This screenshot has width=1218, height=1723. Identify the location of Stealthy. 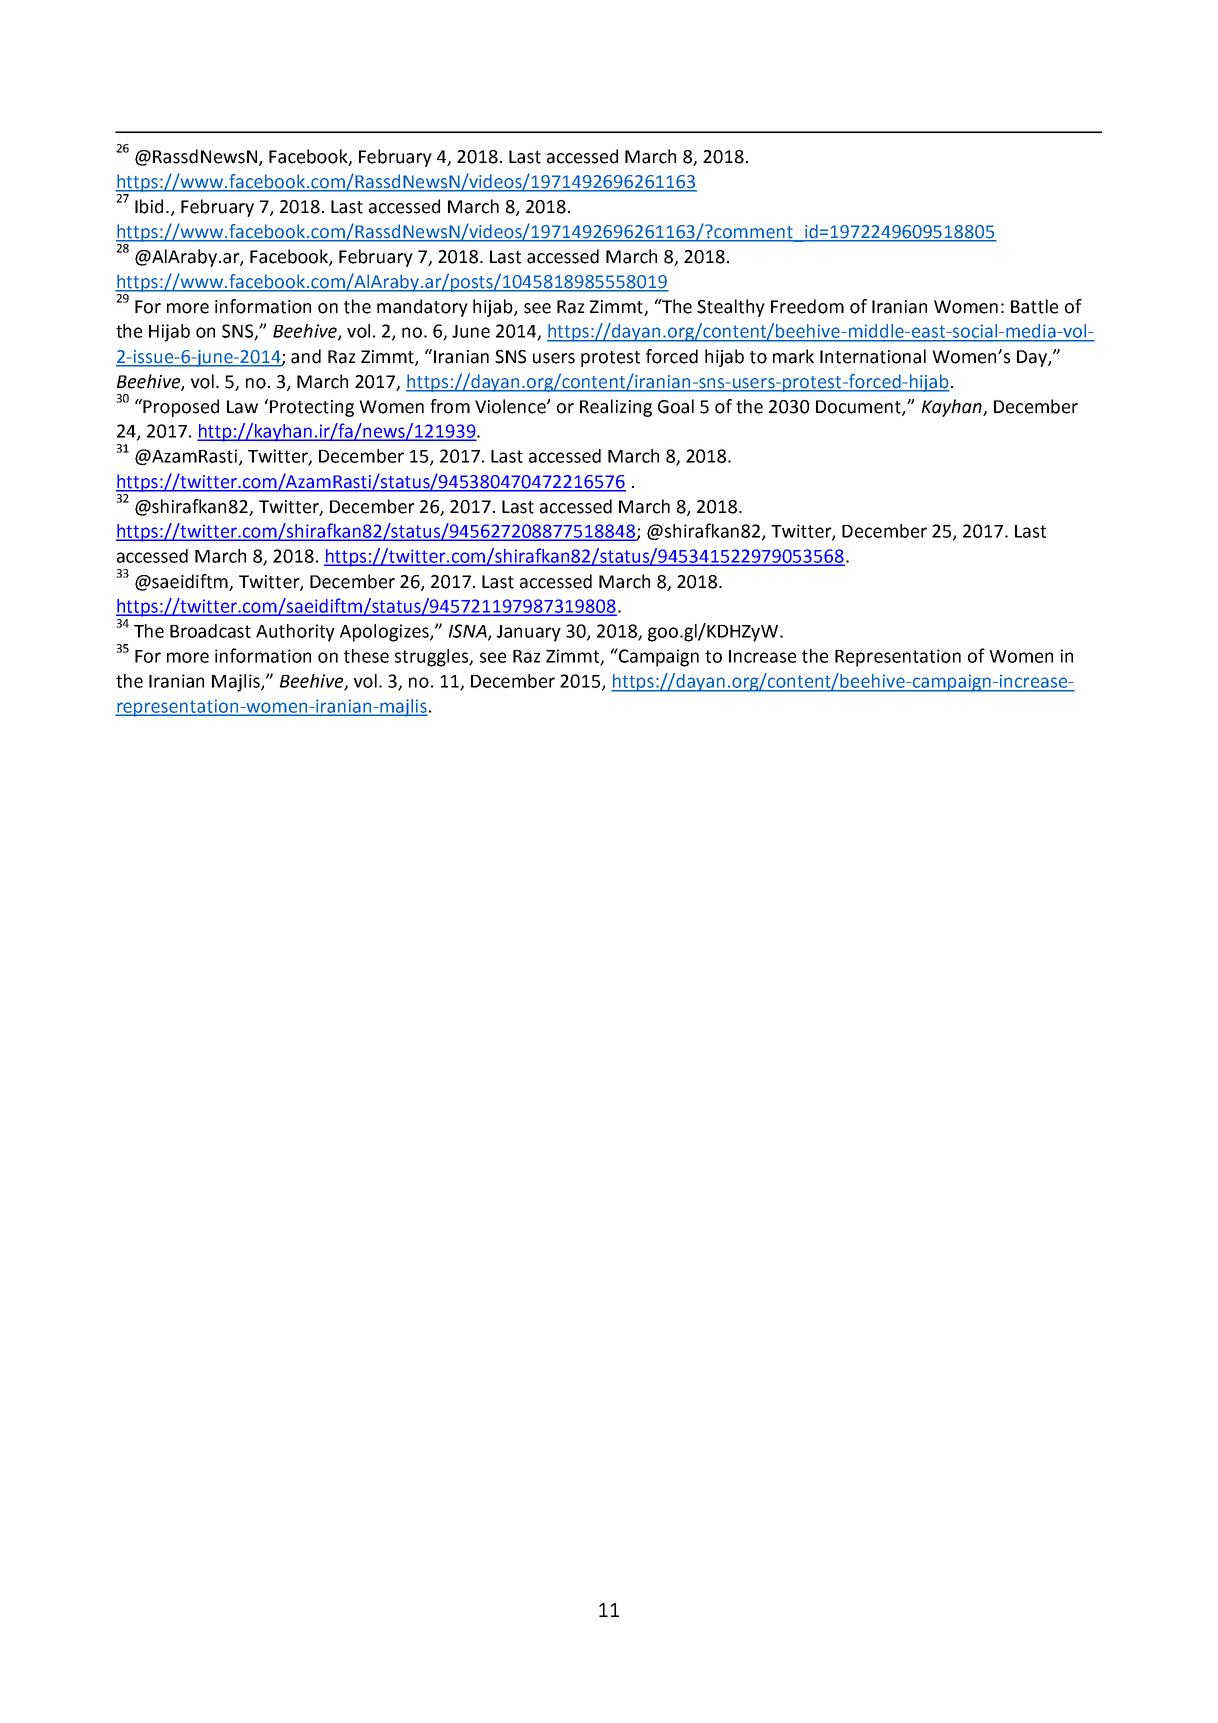
(731, 308).
